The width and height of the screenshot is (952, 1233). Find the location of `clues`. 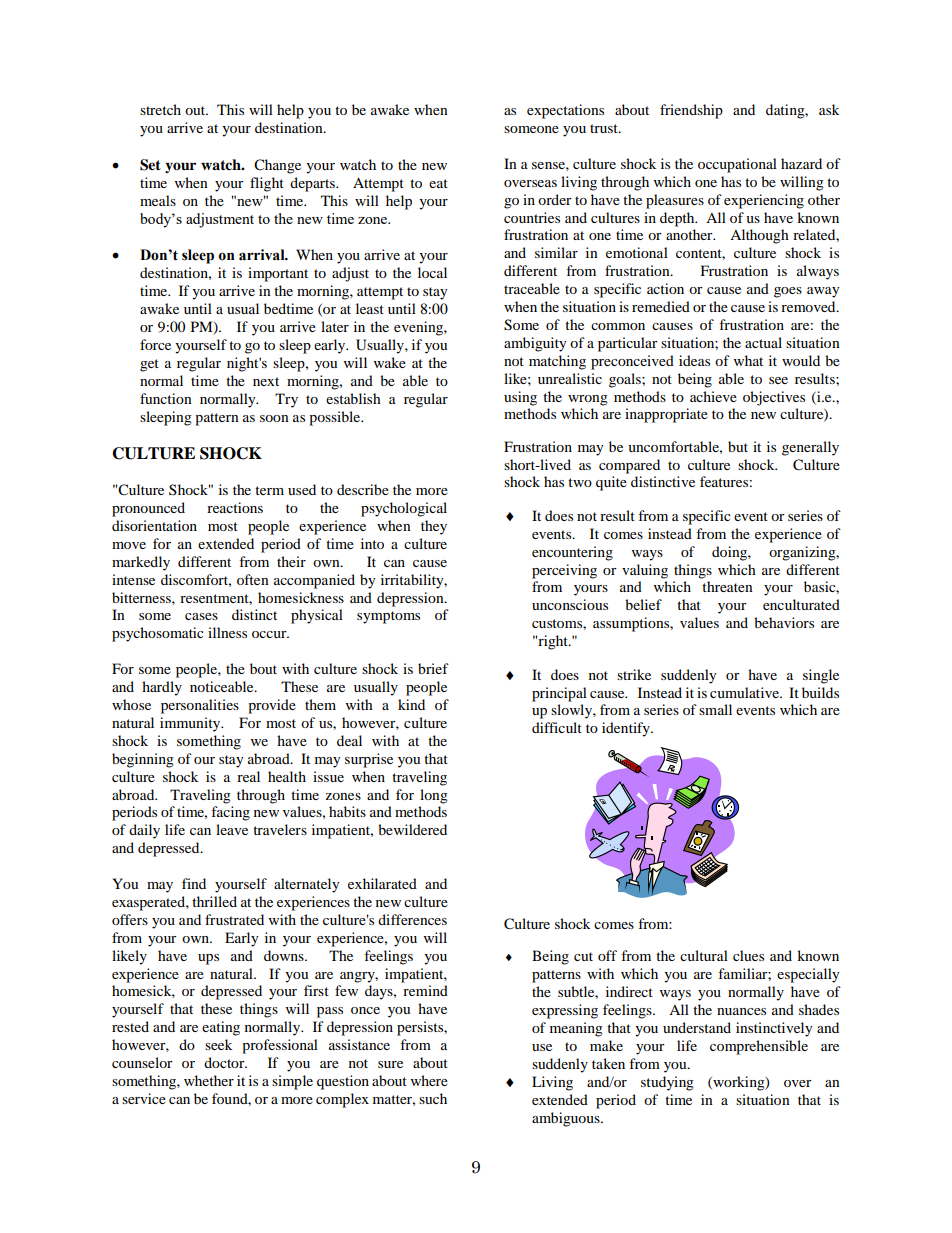

clues is located at coordinates (748, 955).
